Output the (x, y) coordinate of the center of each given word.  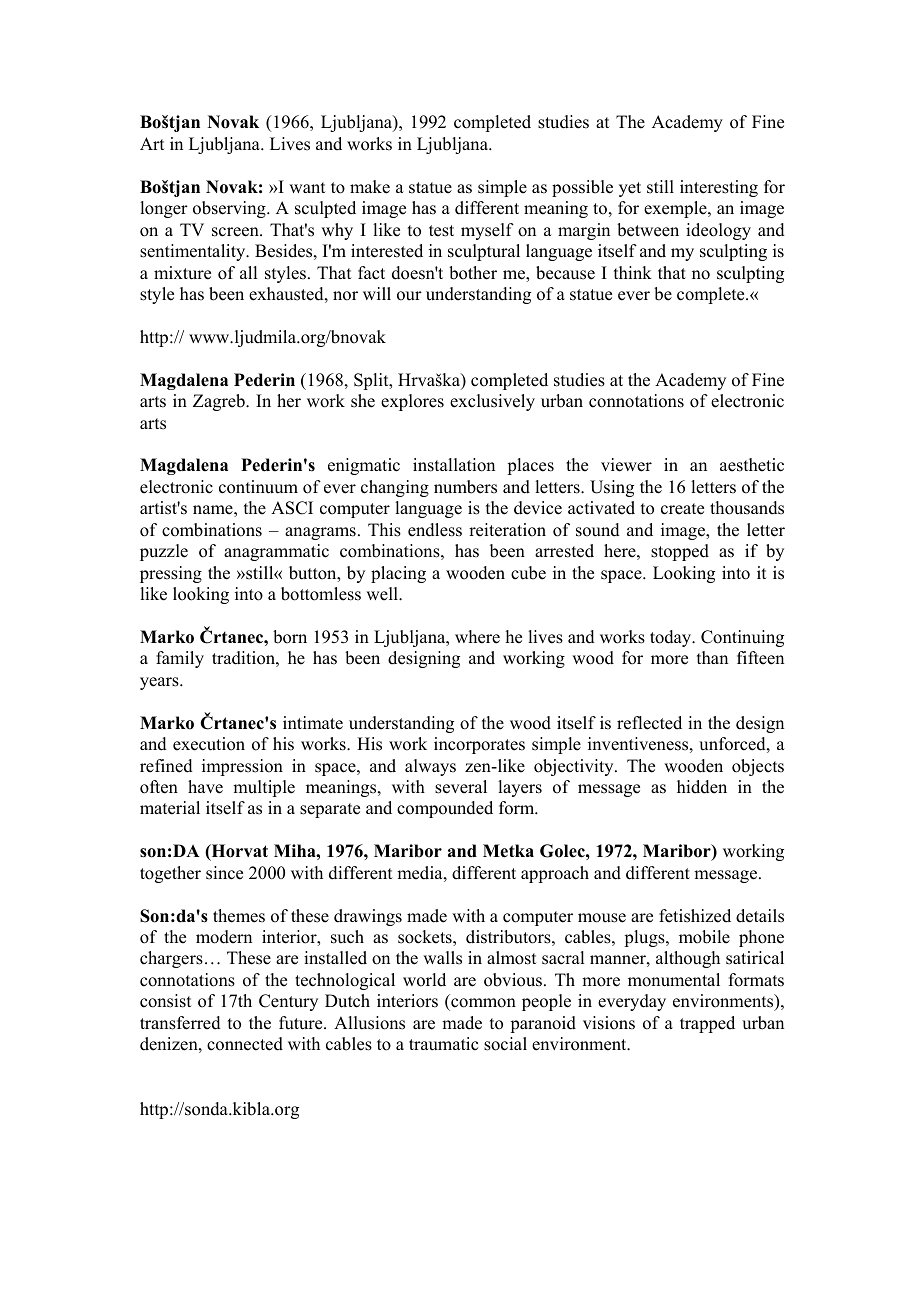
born (290, 637)
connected (245, 1044)
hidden (702, 787)
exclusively (492, 402)
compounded (445, 809)
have (205, 787)
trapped (707, 1024)
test (441, 231)
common (482, 1004)
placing (398, 574)
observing (230, 209)
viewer (626, 465)
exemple (676, 209)
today (672, 638)
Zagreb (220, 402)
